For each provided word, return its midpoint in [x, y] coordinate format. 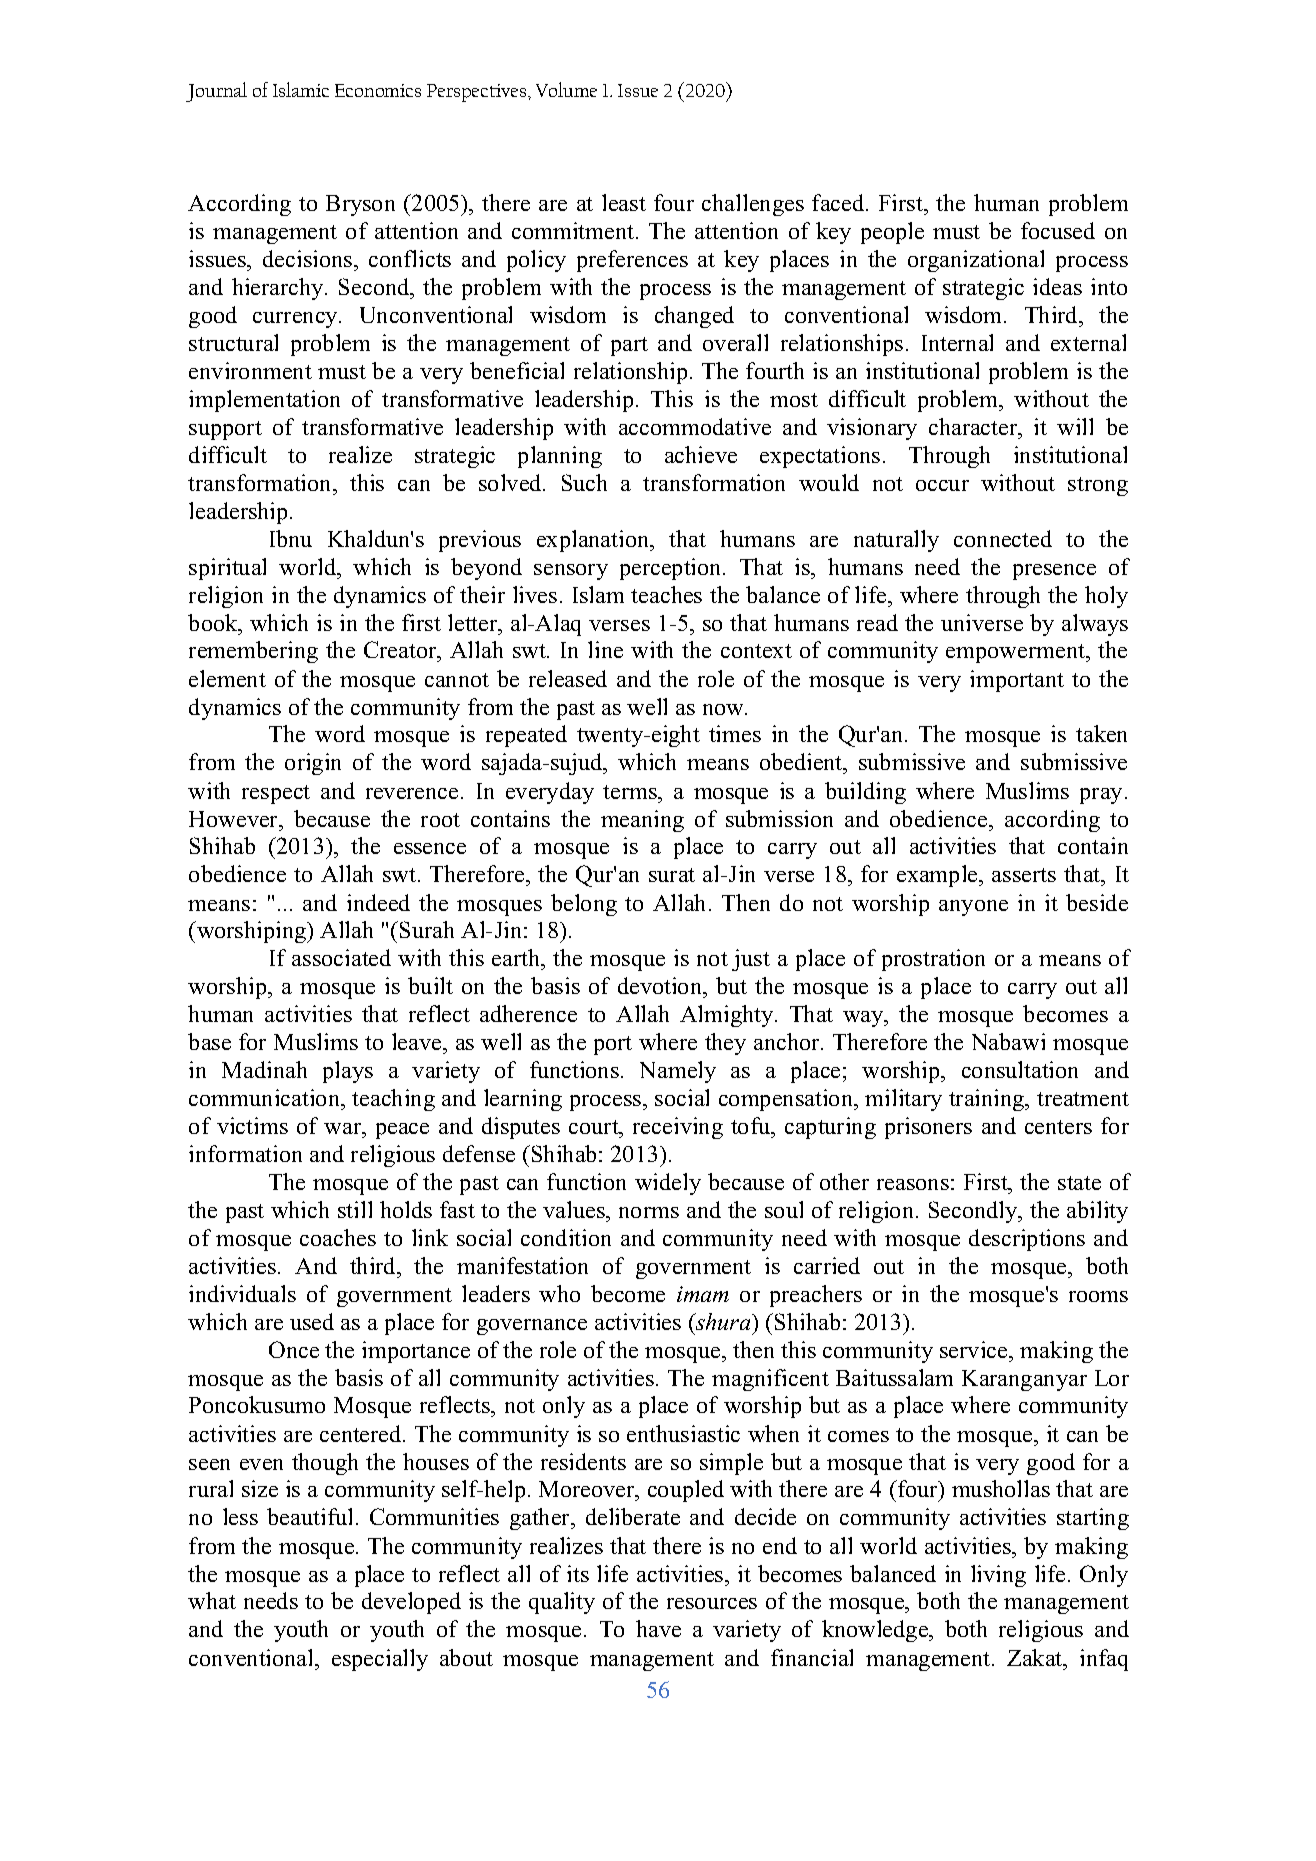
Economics [378, 90]
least [624, 202]
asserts [1024, 875]
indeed [378, 902]
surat [672, 875]
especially [380, 1660]
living [998, 1576]
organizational [976, 261]
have [658, 1628]
